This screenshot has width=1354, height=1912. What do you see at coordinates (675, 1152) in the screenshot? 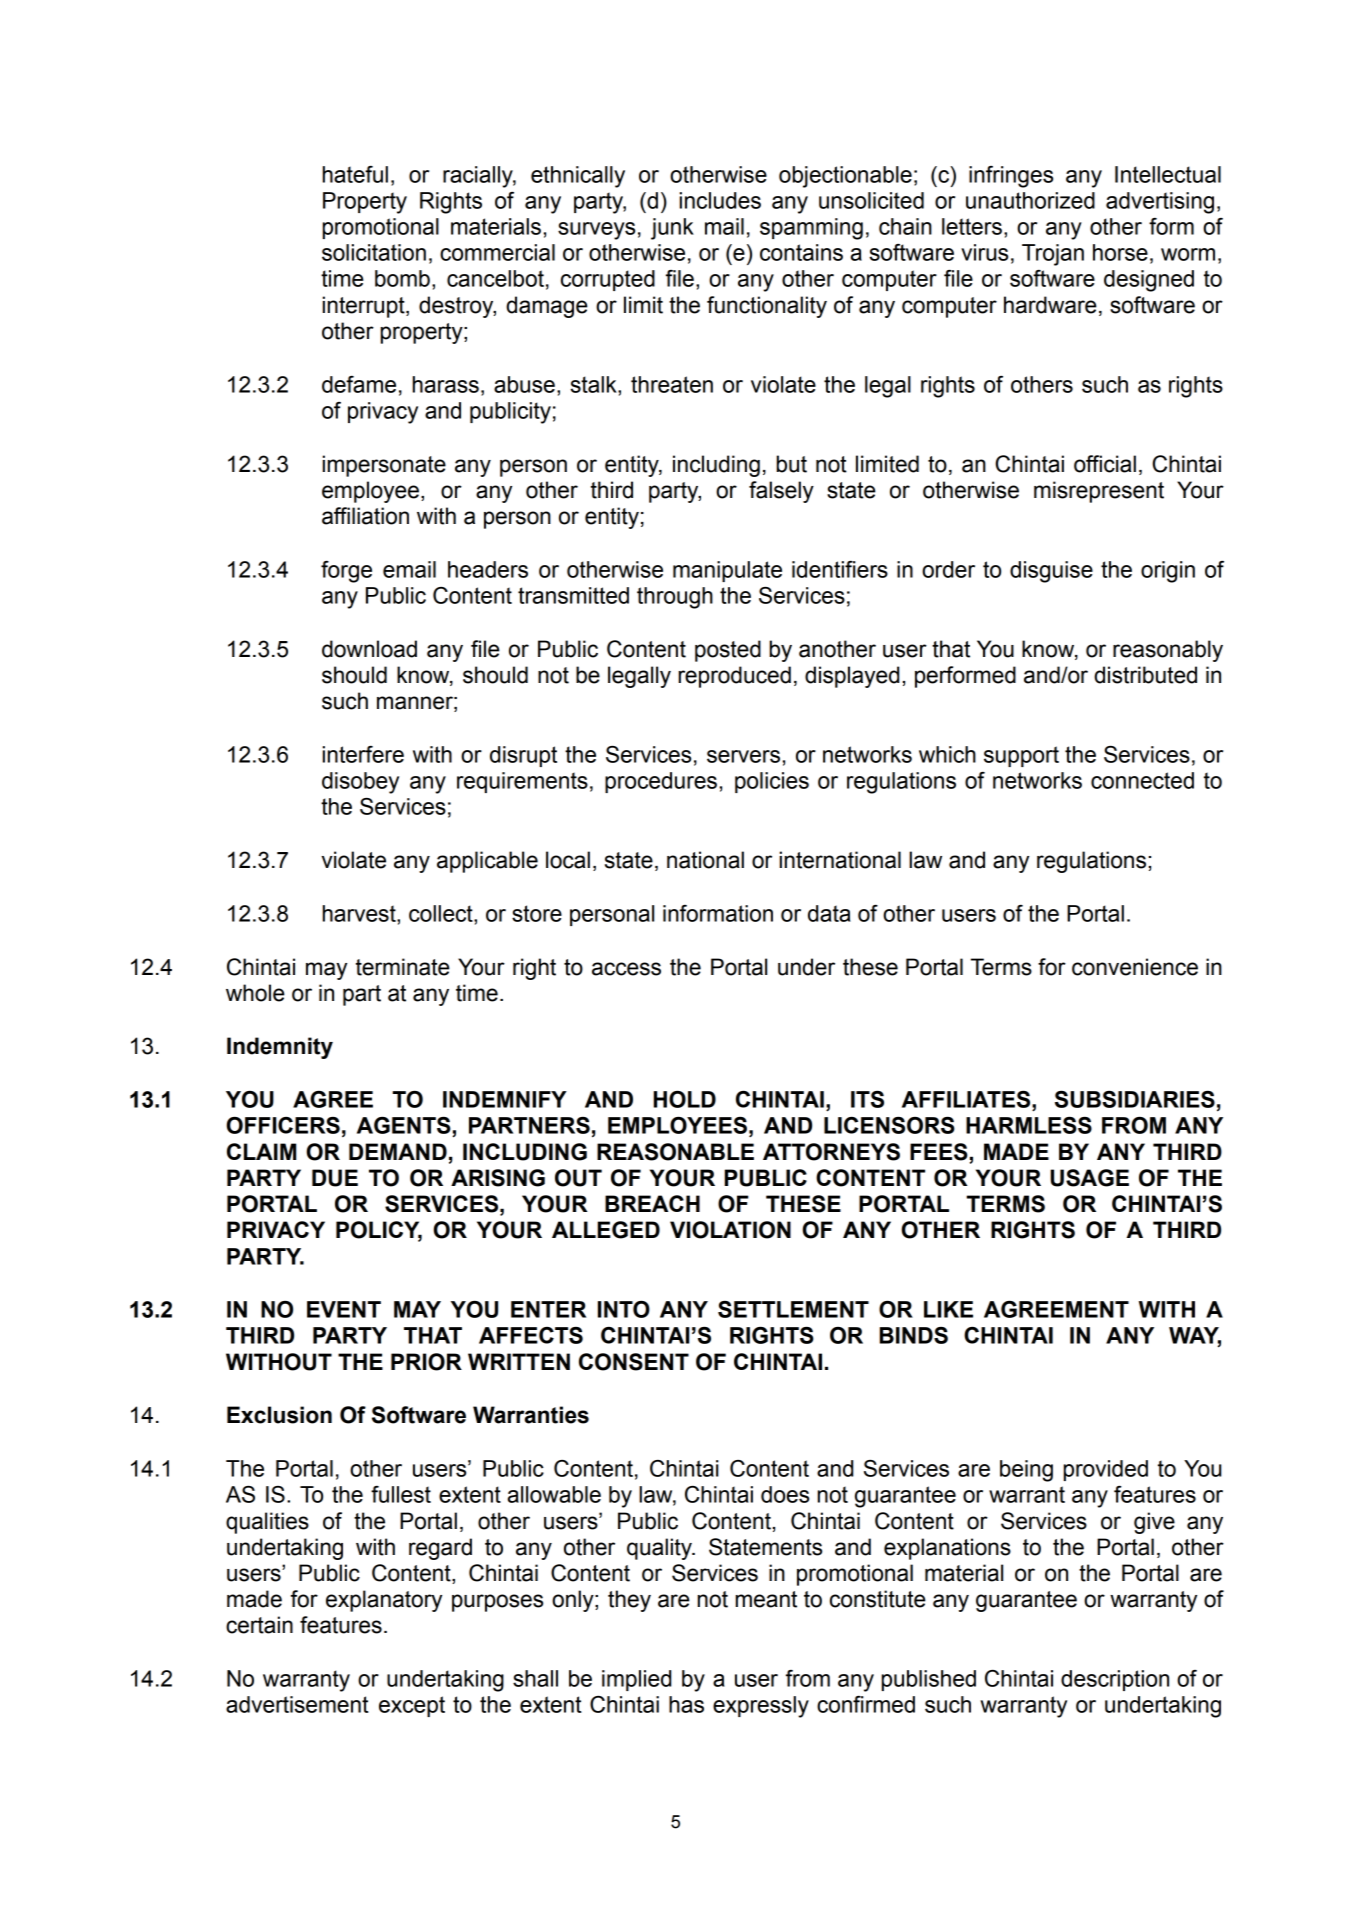
I see `REASONABLE` at bounding box center [675, 1152].
